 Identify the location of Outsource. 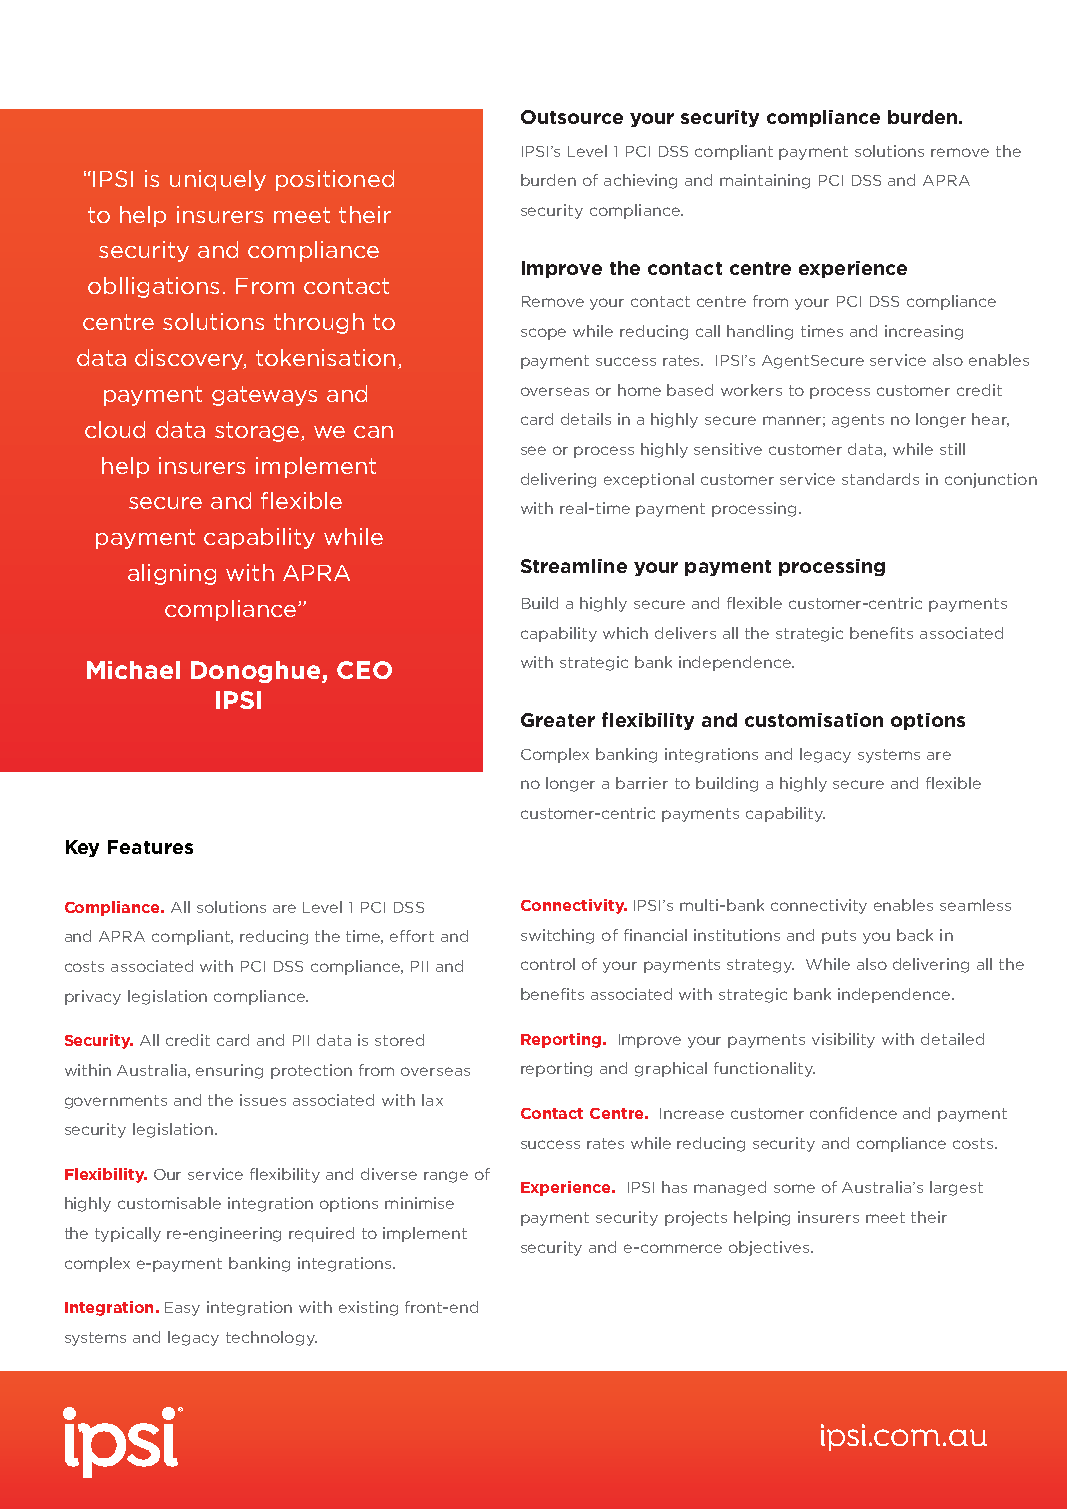
(572, 117).
